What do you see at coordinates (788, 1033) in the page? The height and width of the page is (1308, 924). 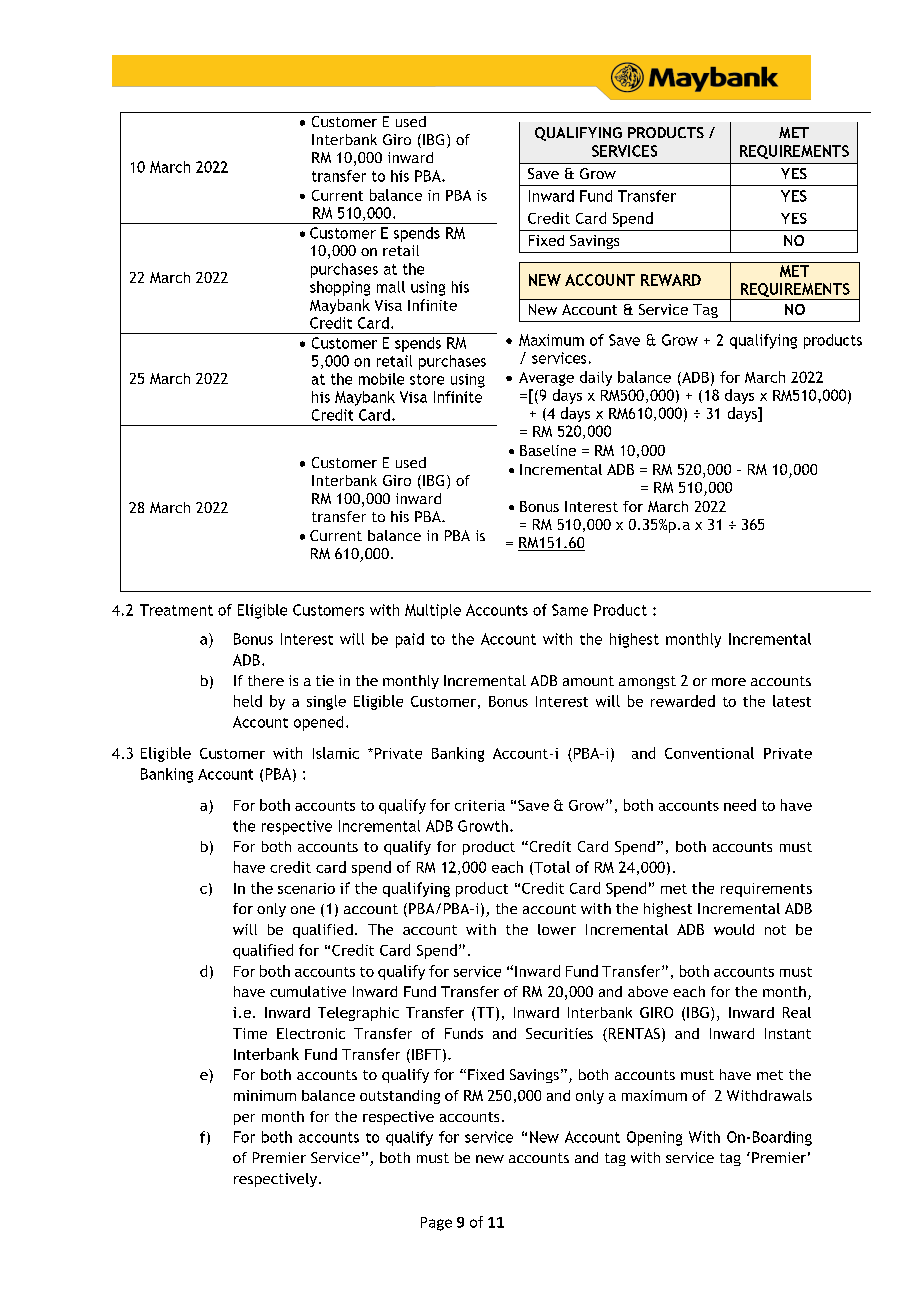 I see `Instant` at bounding box center [788, 1033].
